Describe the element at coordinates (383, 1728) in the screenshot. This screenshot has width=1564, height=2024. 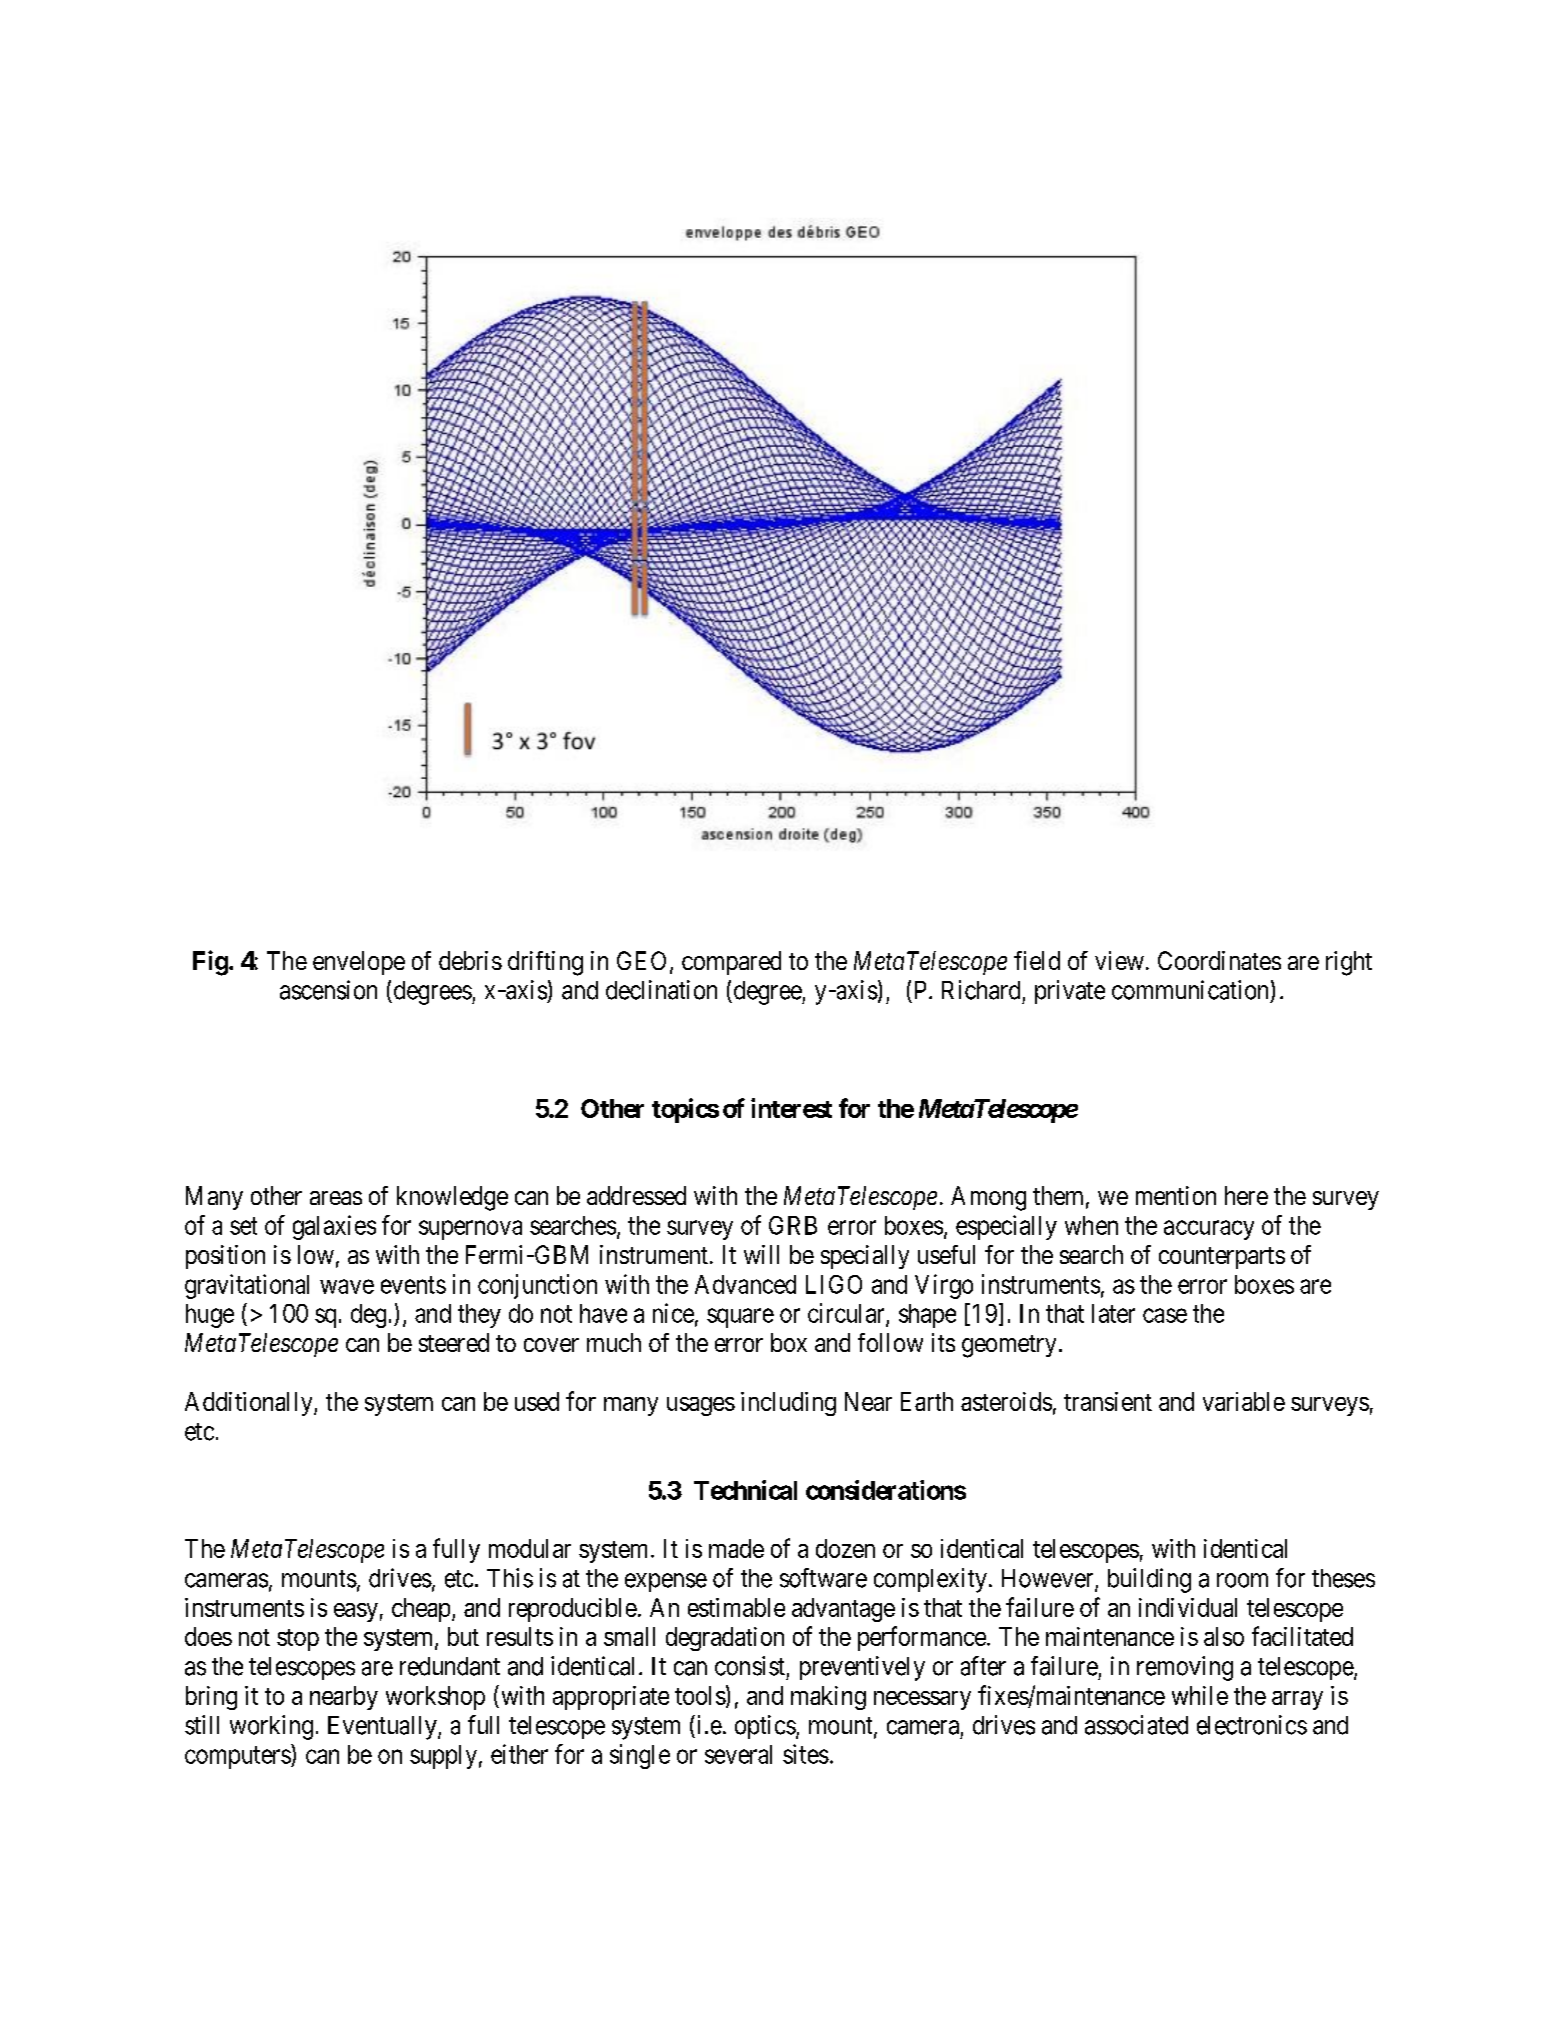
I see `Eventually` at that location.
